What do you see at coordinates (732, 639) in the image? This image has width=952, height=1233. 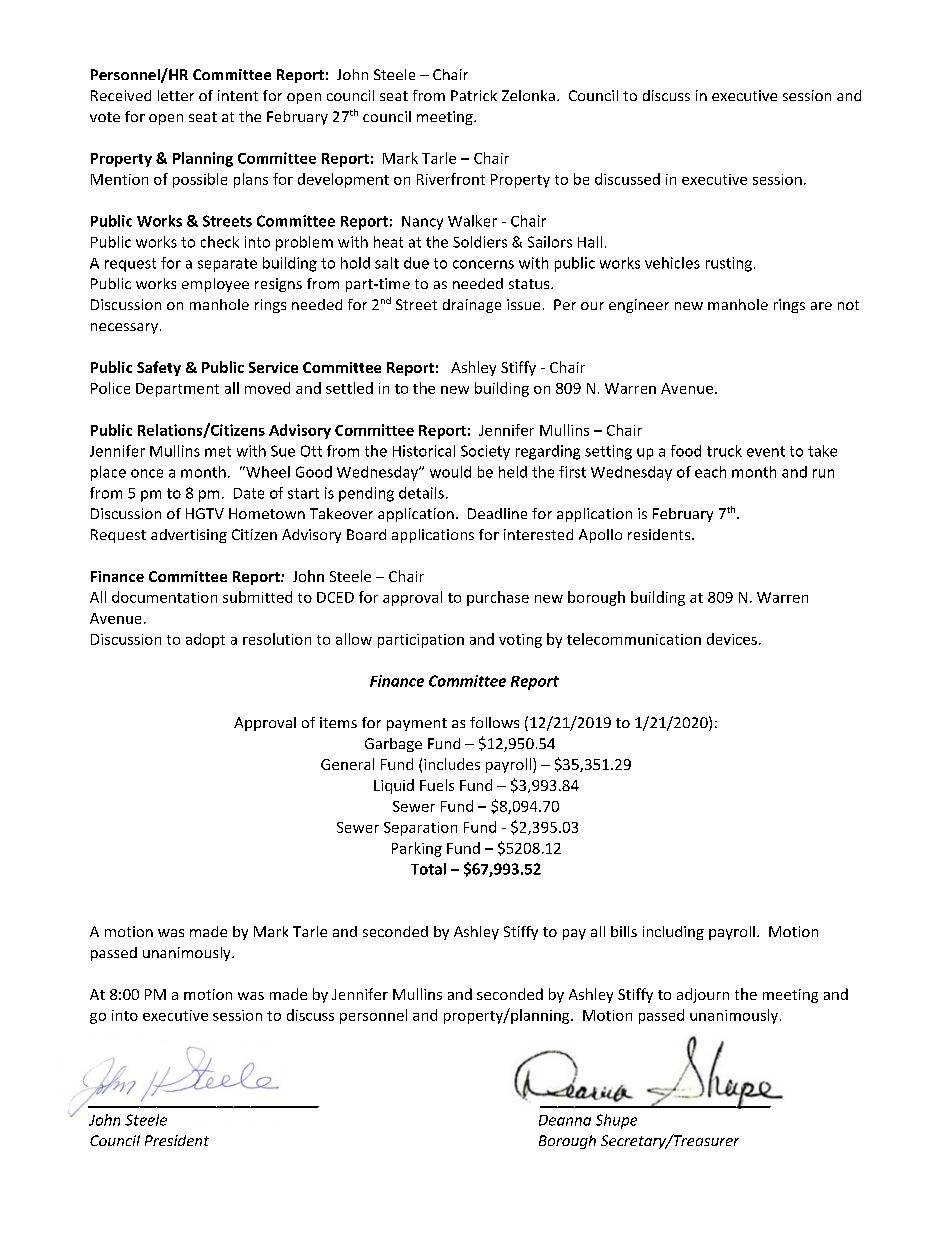 I see `devices` at bounding box center [732, 639].
